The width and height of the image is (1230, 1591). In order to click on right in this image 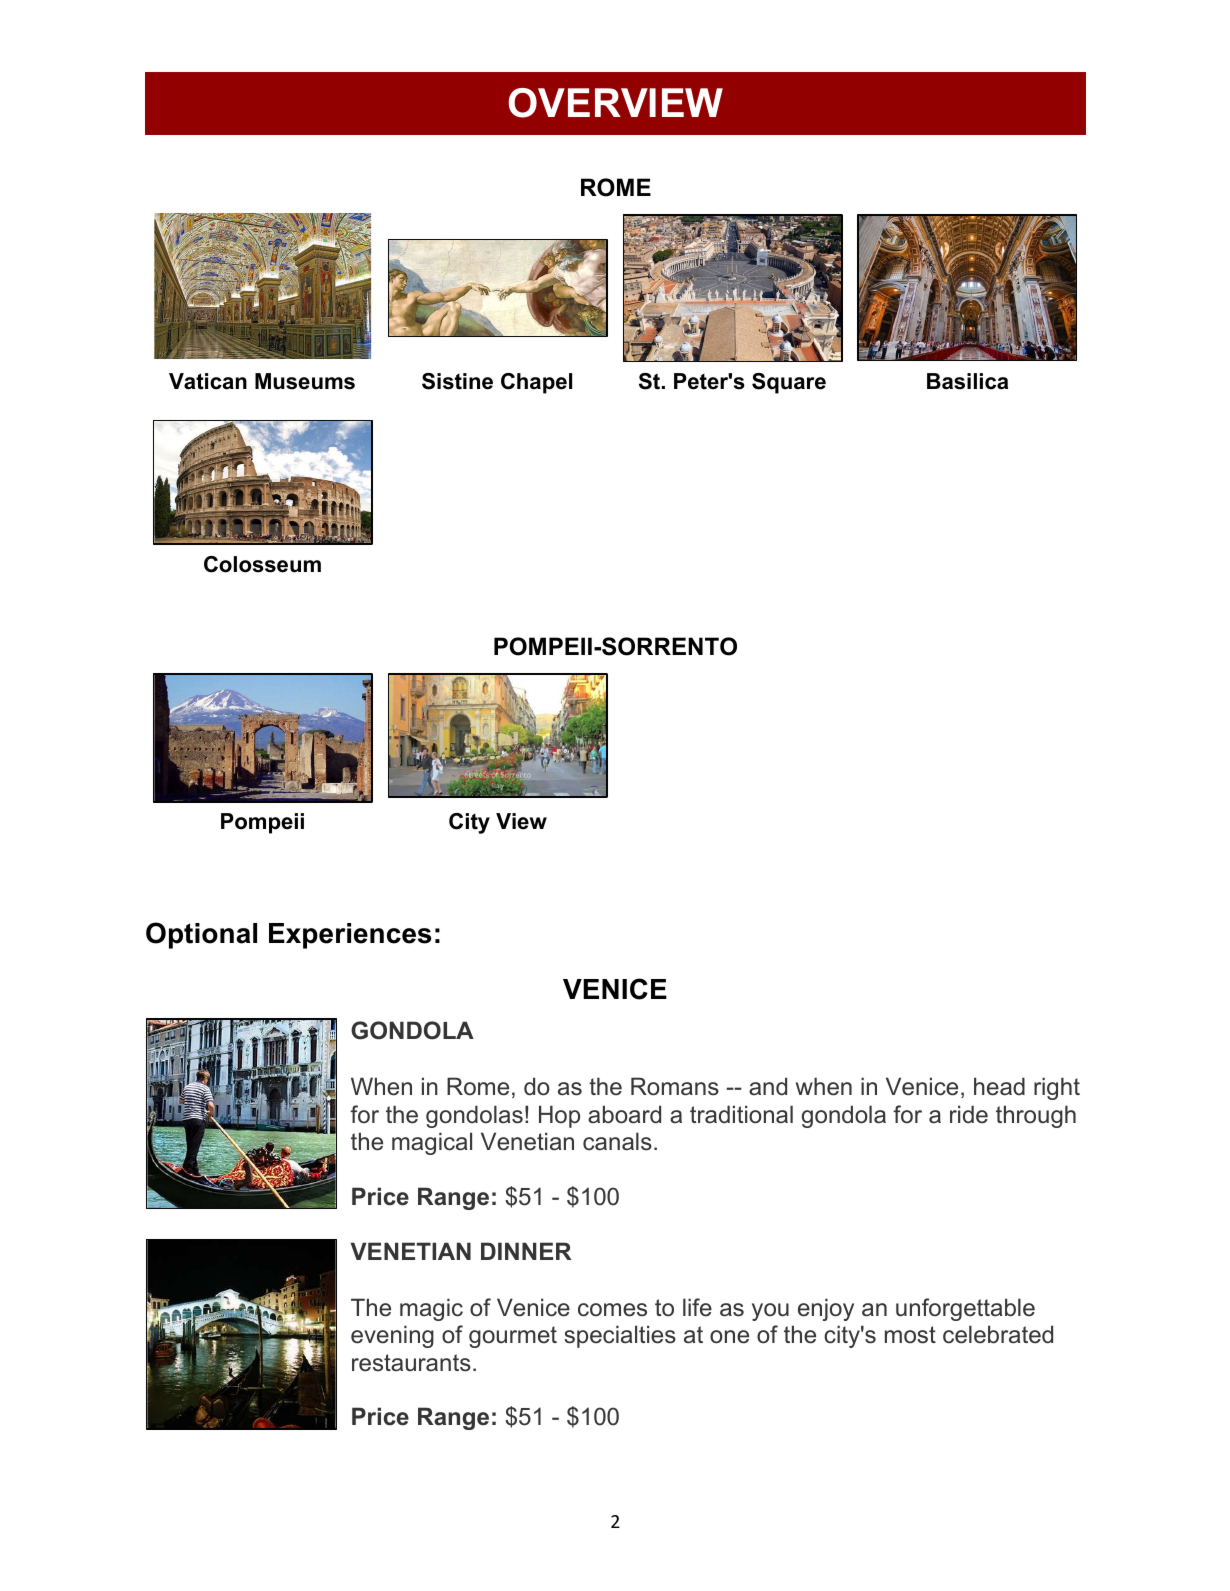, I will do `click(1057, 1088)`.
